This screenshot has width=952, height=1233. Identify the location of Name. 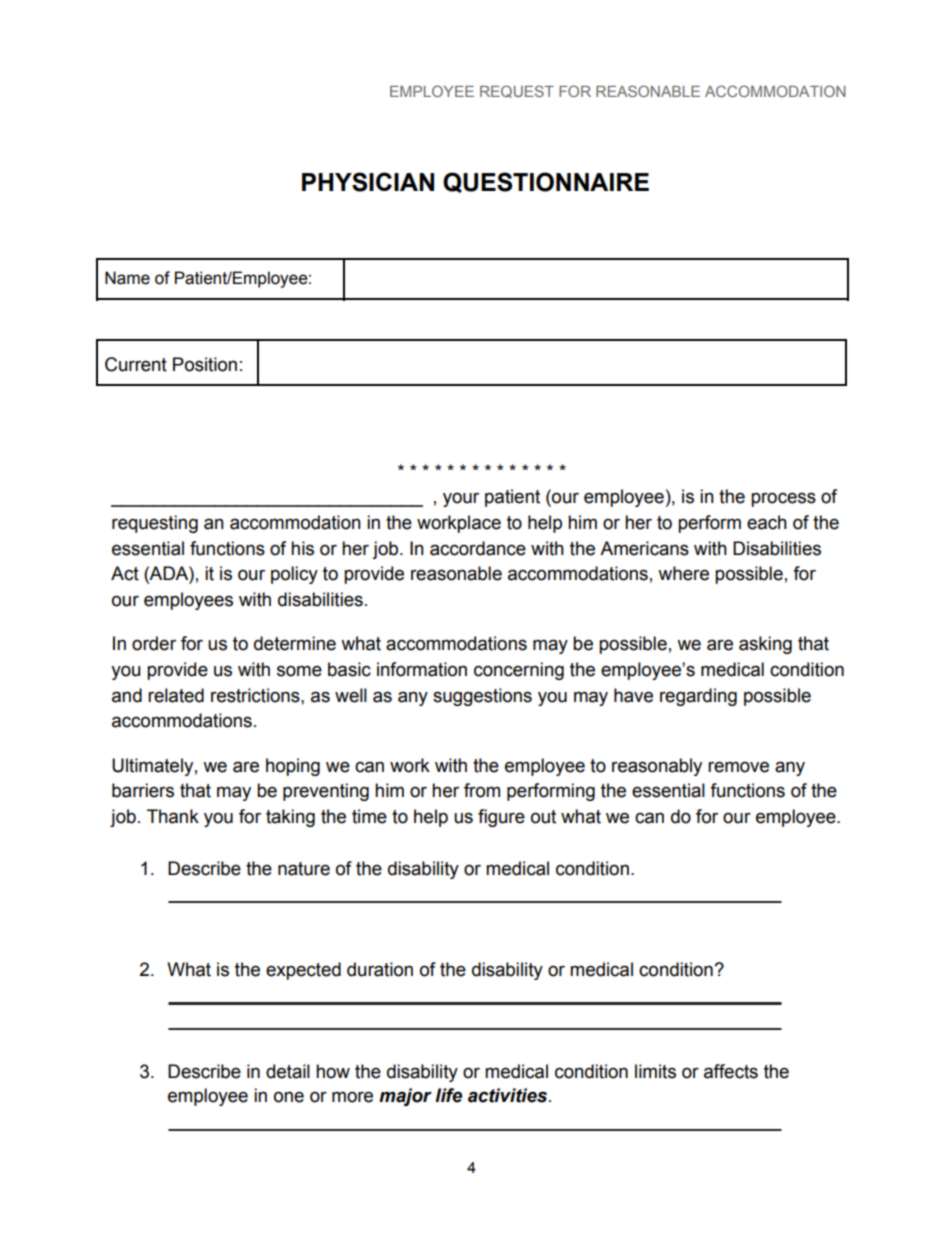
(127, 278).
